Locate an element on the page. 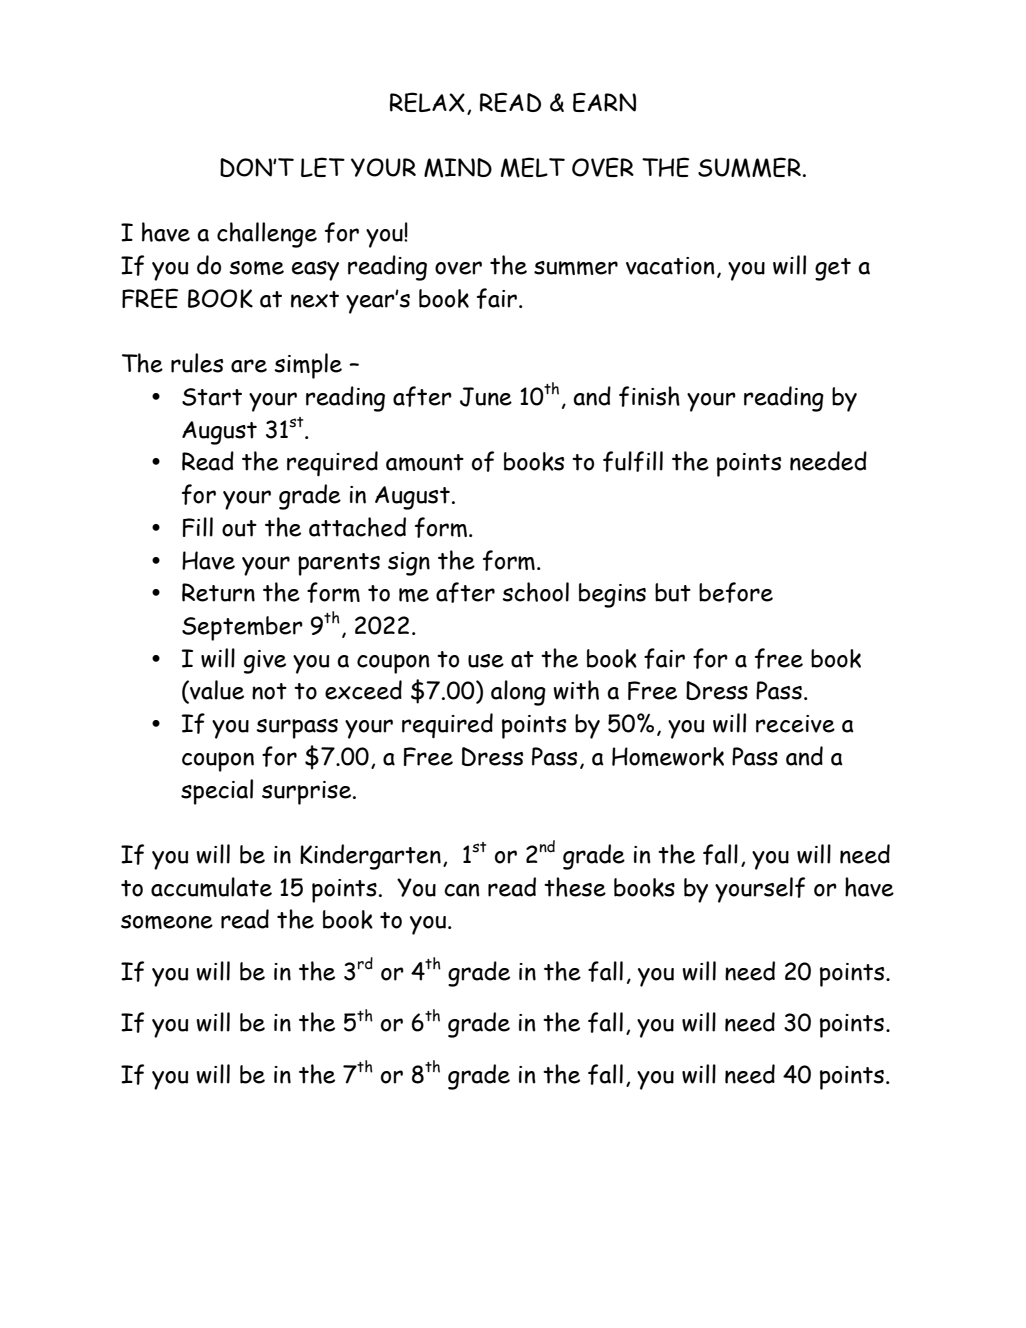 The image size is (1026, 1328). can is located at coordinates (462, 890).
